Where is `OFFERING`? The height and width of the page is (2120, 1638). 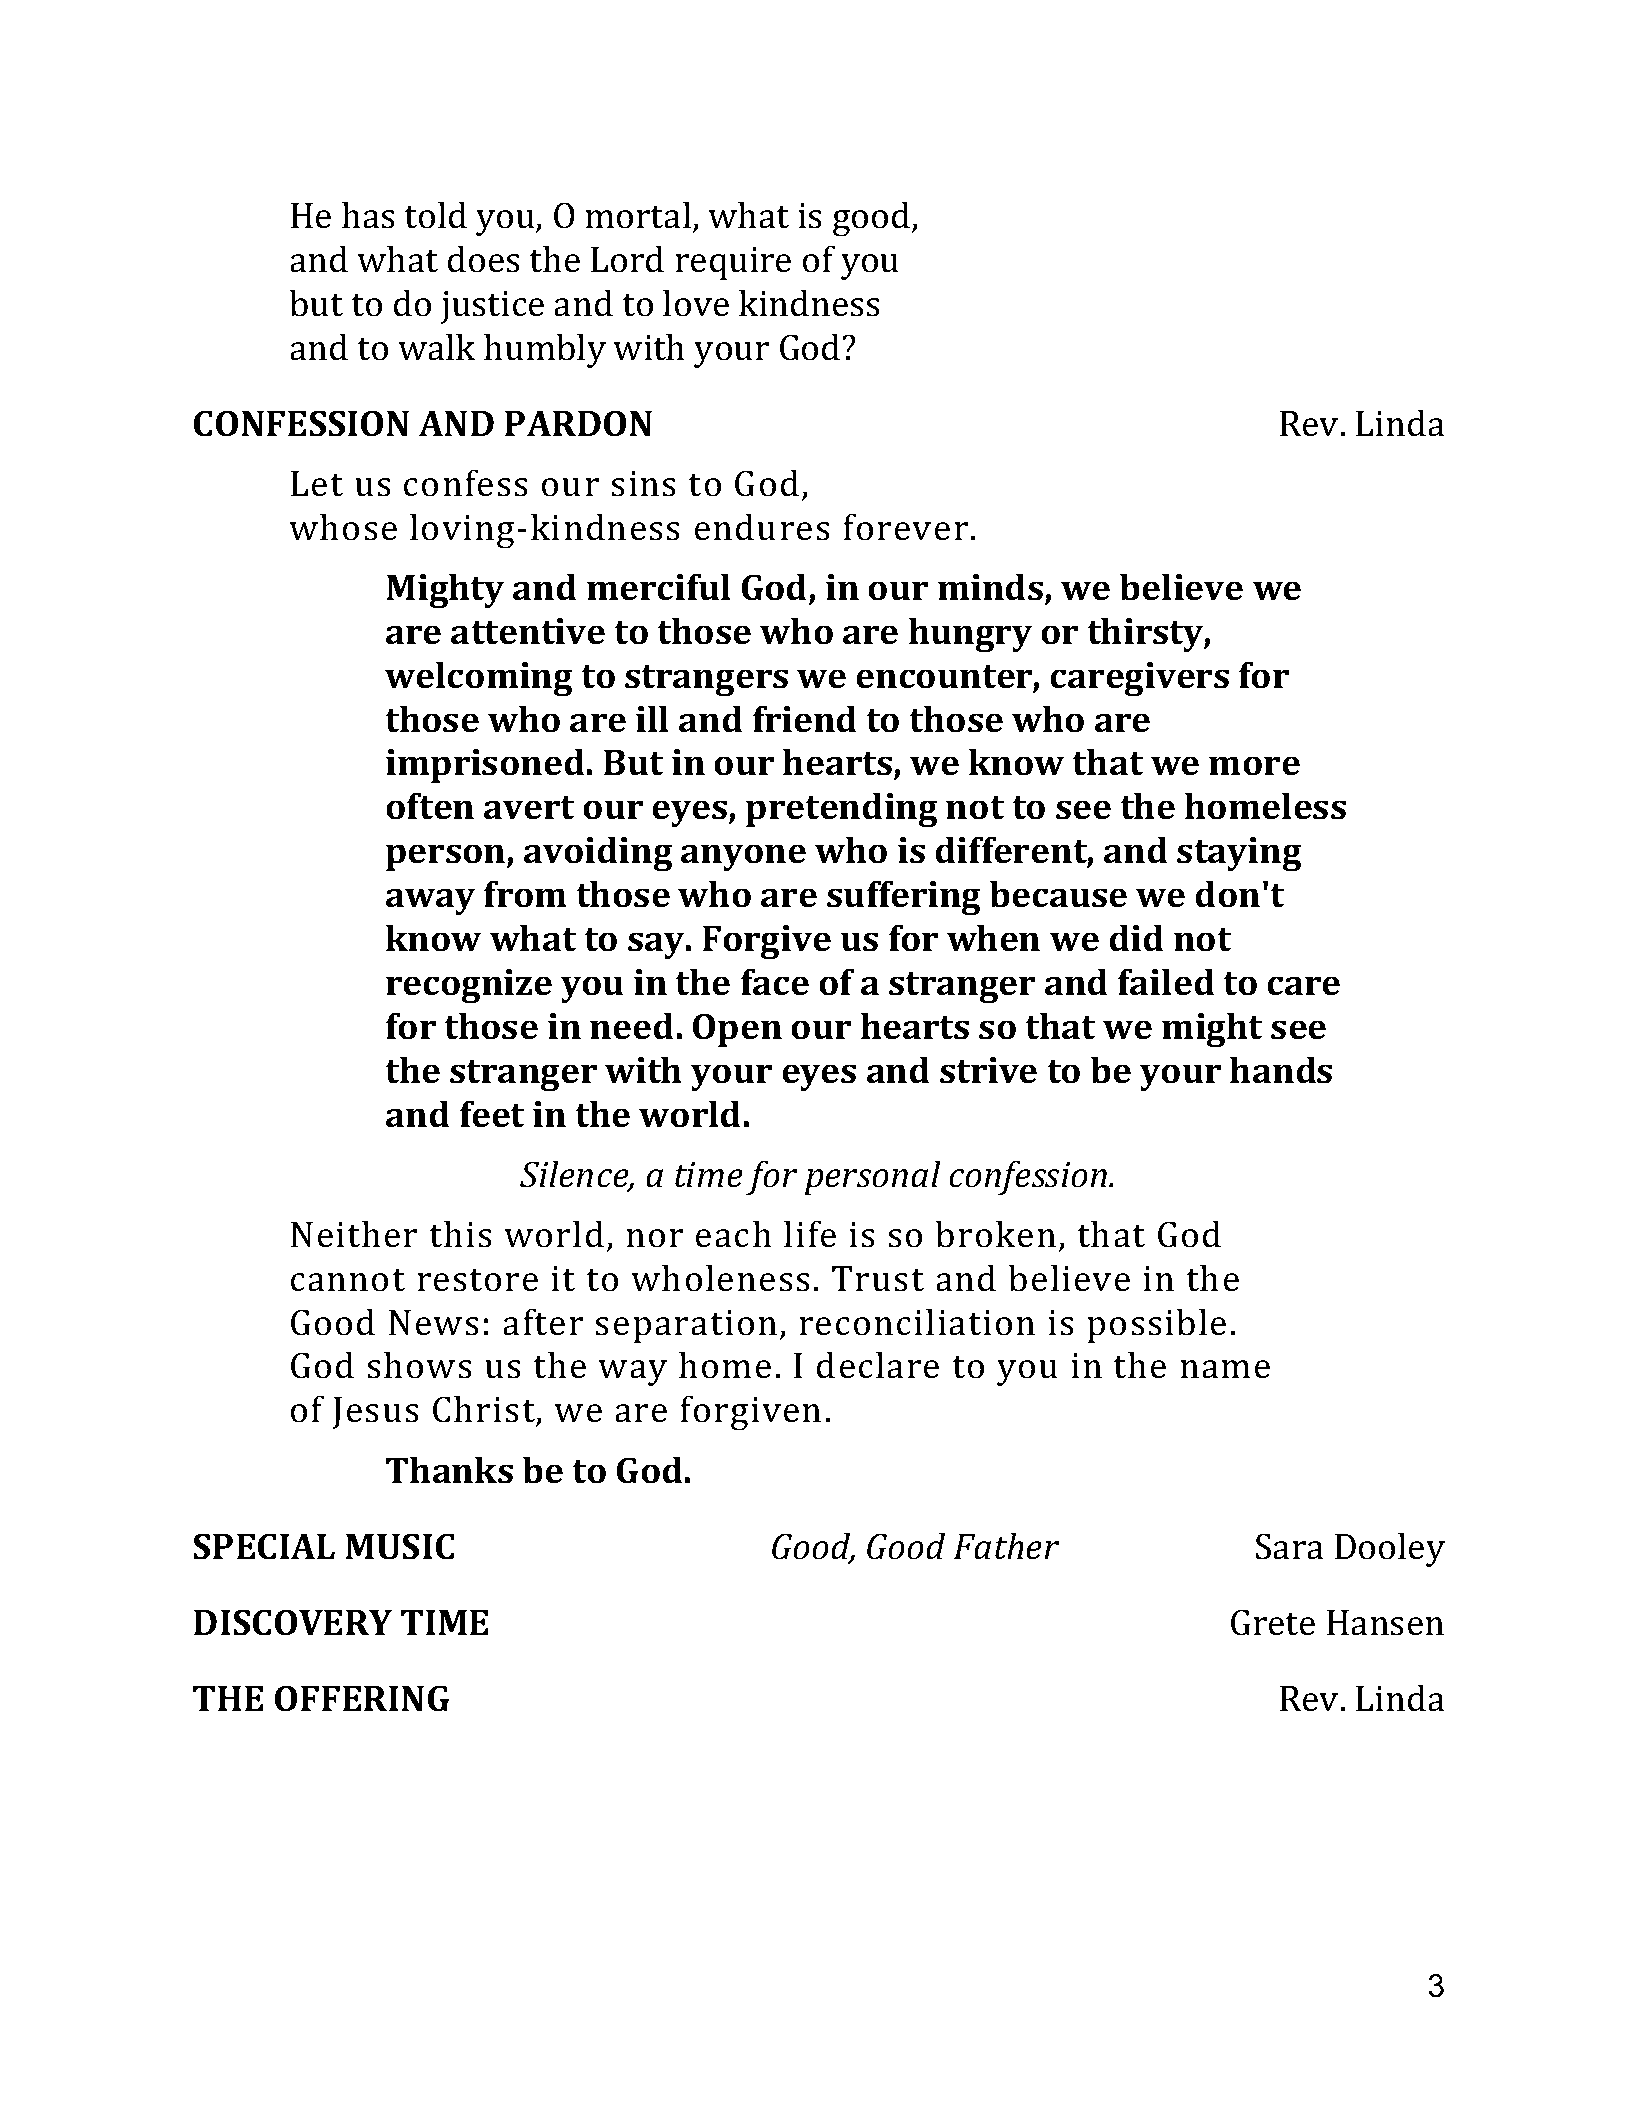 OFFERING is located at coordinates (362, 1698).
